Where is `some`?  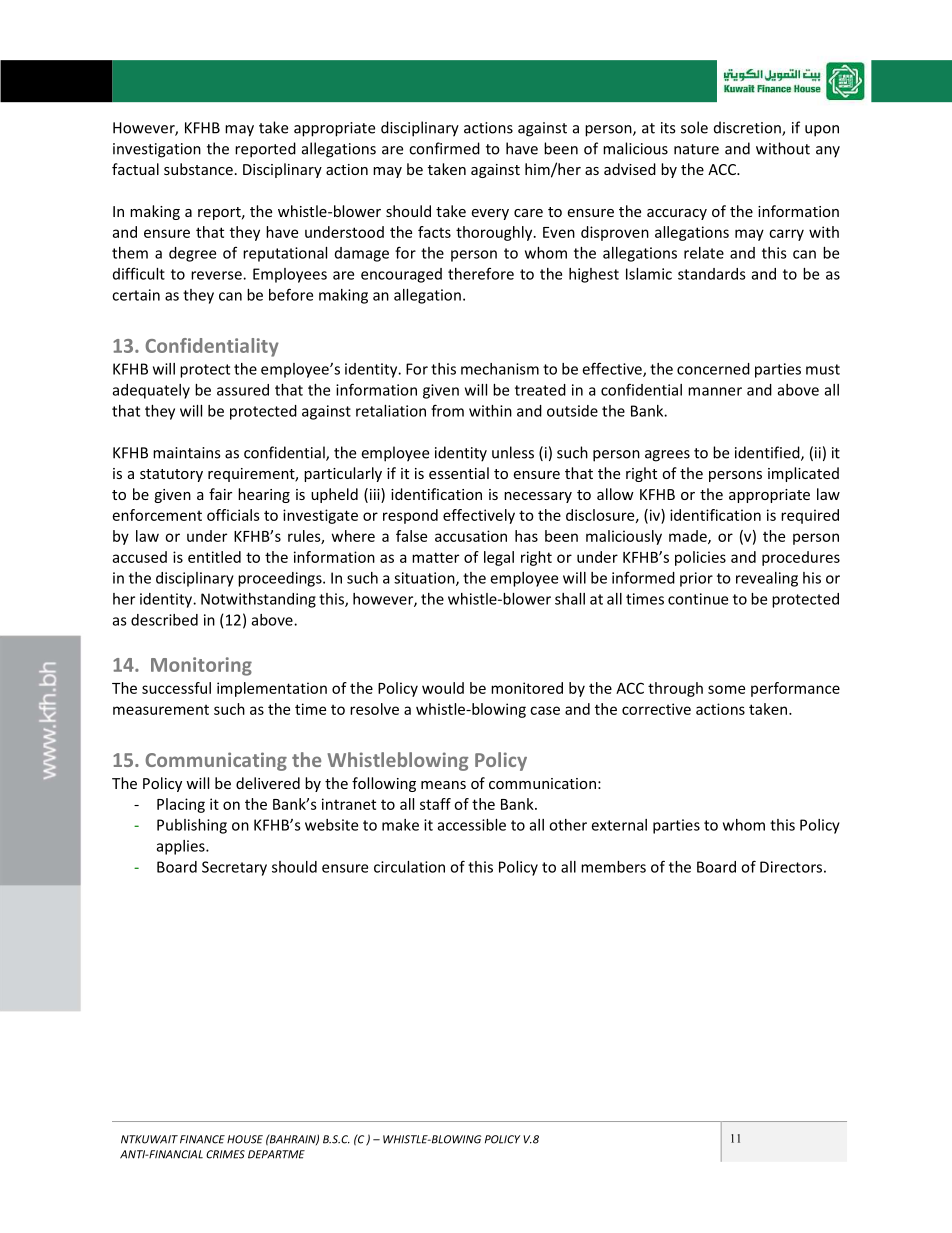
some is located at coordinates (726, 689).
